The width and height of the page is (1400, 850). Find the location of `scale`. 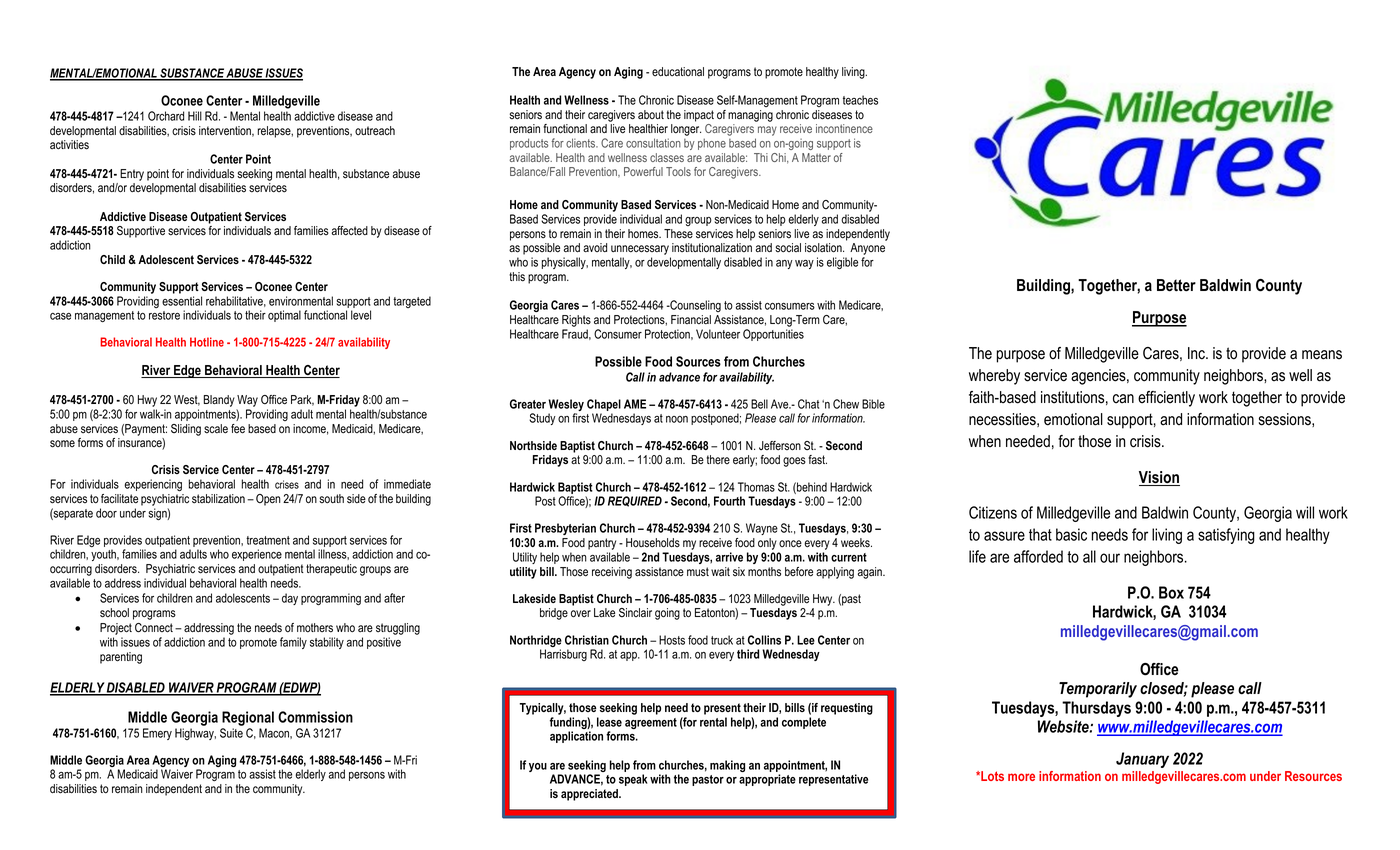

scale is located at coordinates (216, 429).
